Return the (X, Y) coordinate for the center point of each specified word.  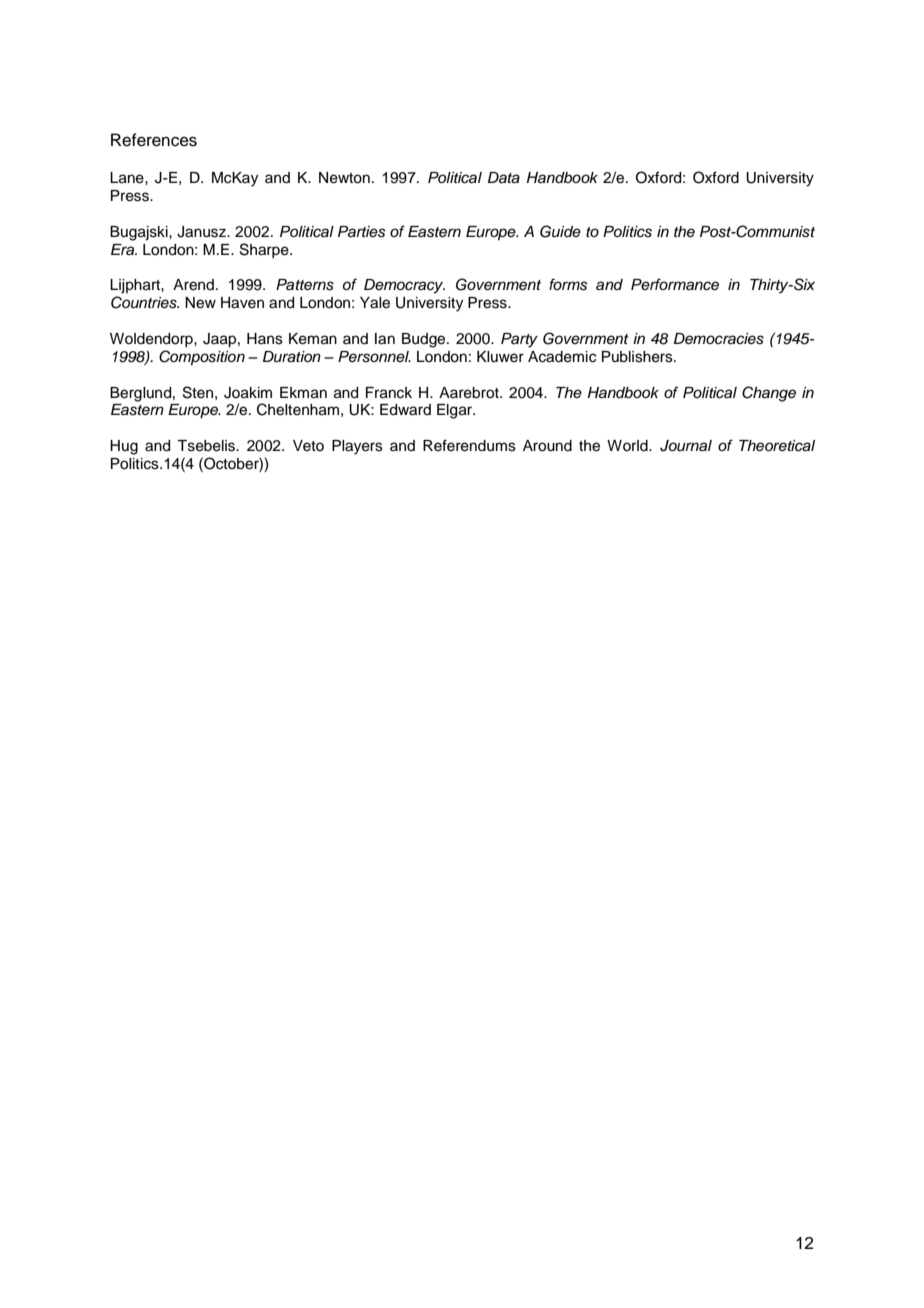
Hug (124, 447)
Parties (361, 232)
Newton (344, 178)
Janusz (203, 232)
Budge (425, 340)
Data (504, 178)
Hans (265, 339)
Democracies (719, 339)
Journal (686, 446)
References (154, 140)
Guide (560, 231)
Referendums (469, 445)
